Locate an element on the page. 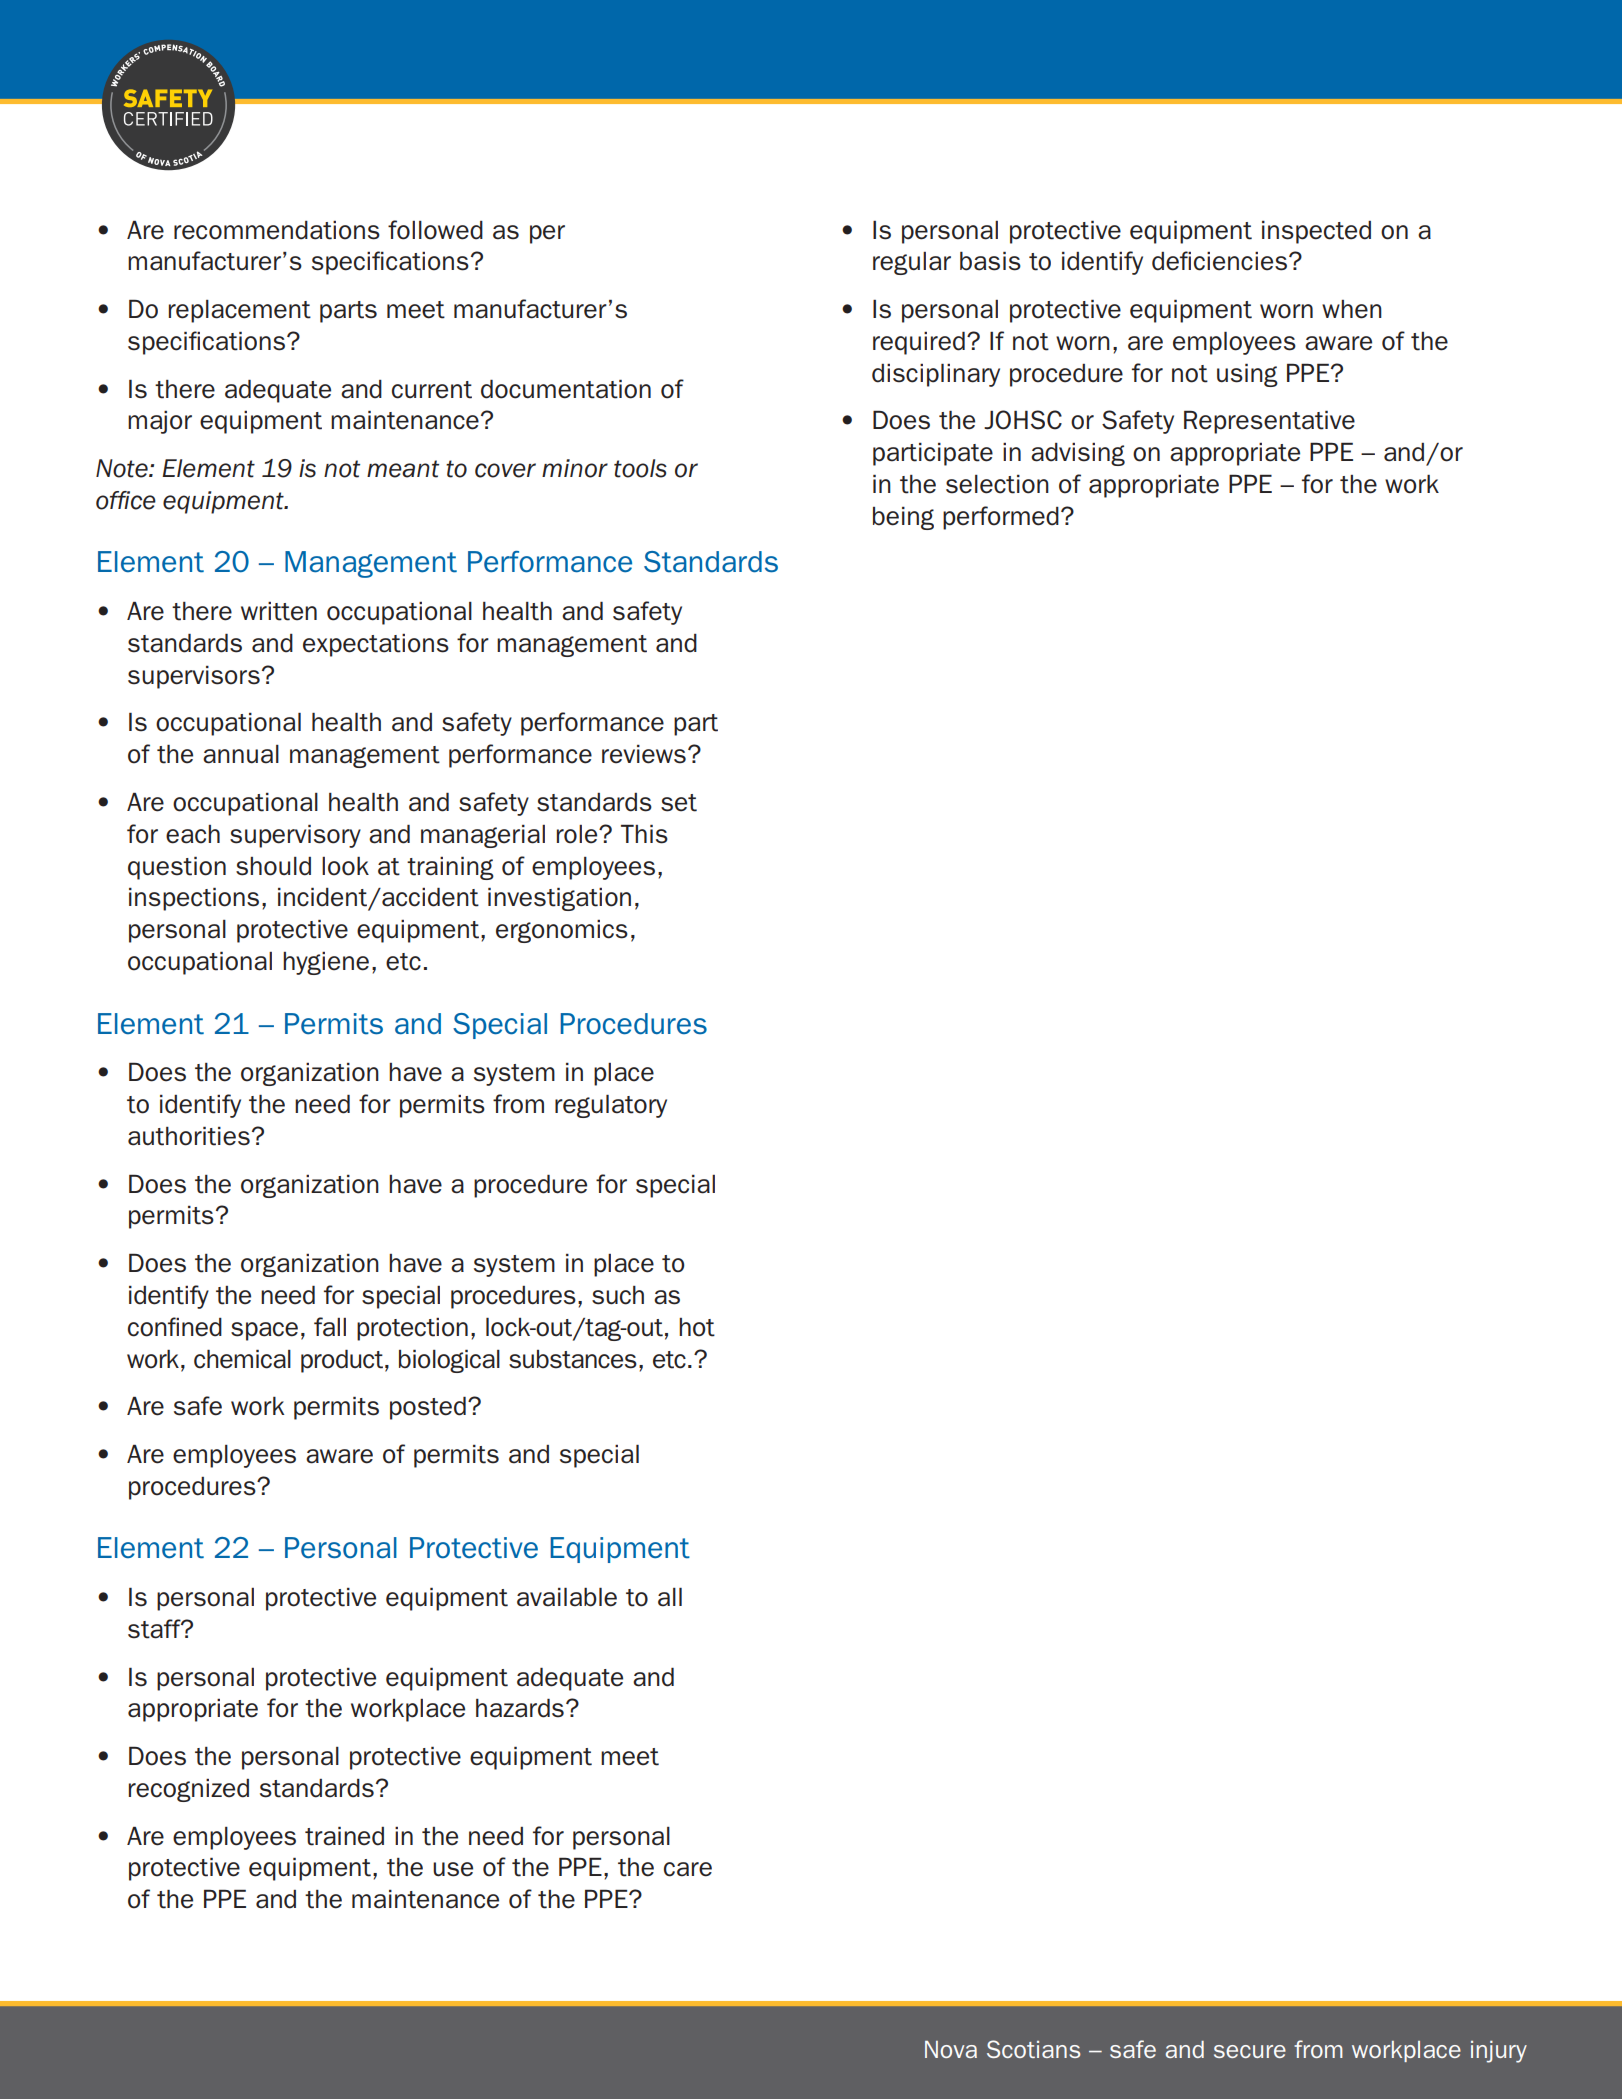 The height and width of the document is (2099, 1622). when is located at coordinates (1352, 309).
